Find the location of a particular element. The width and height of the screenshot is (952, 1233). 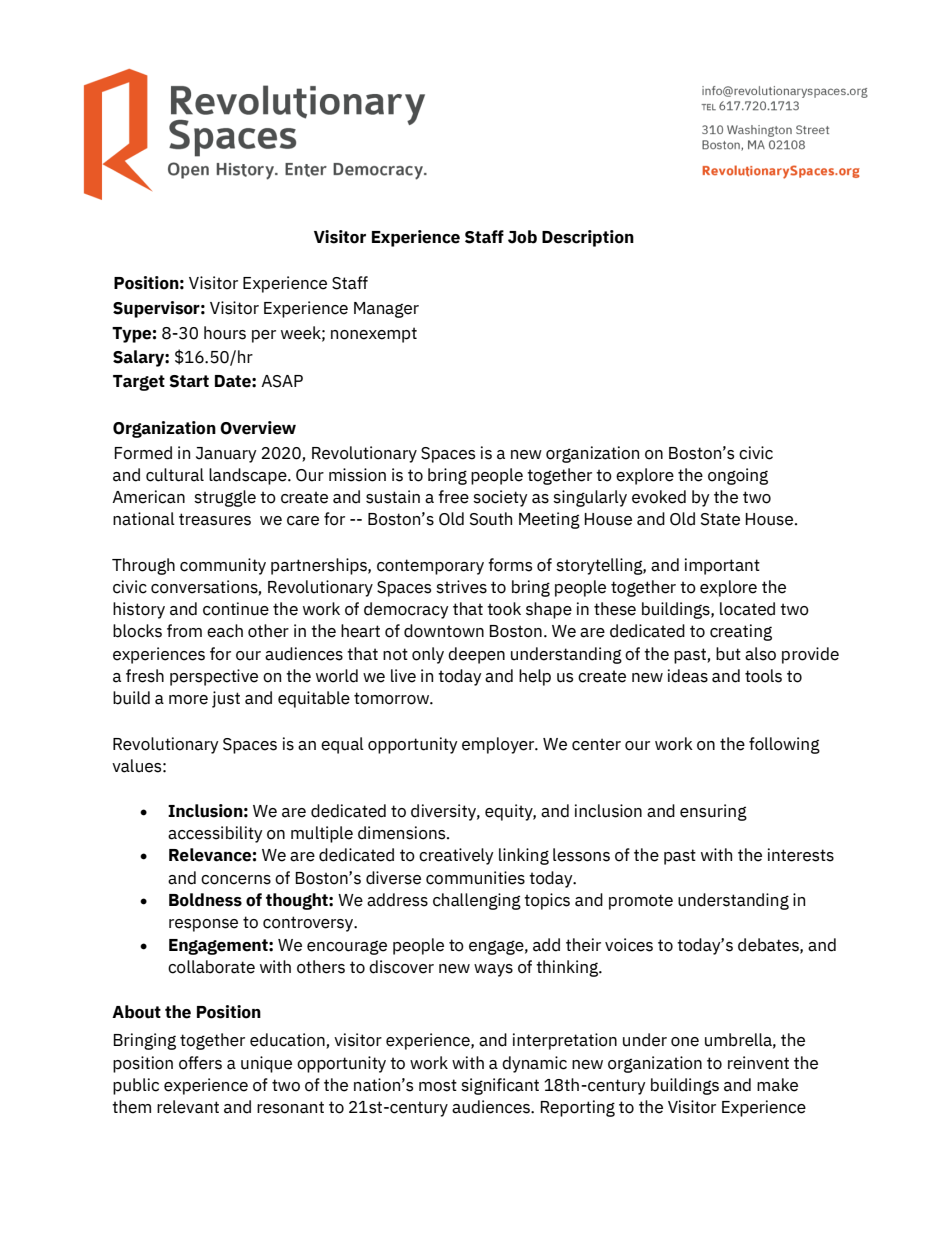

following is located at coordinates (784, 745).
